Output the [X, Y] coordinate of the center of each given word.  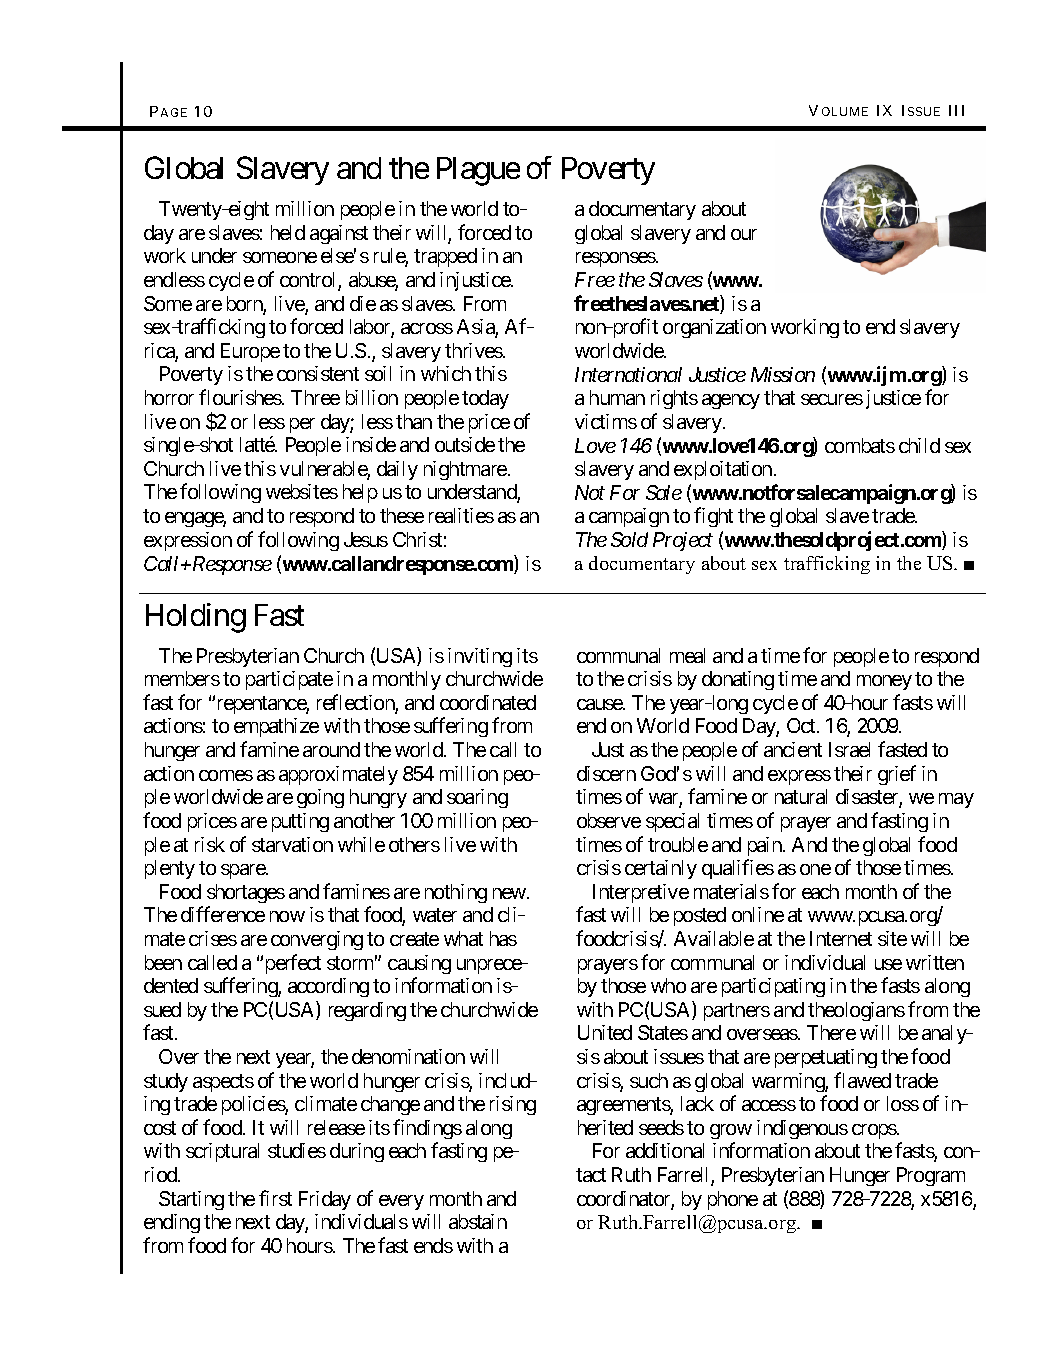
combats [860, 445]
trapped [445, 257]
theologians [856, 1011]
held [288, 232]
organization [714, 328]
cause [600, 704]
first [275, 1198]
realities [461, 515]
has [503, 938]
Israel [849, 749]
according [328, 987]
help [360, 493]
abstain [478, 1221]
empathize [276, 727]
